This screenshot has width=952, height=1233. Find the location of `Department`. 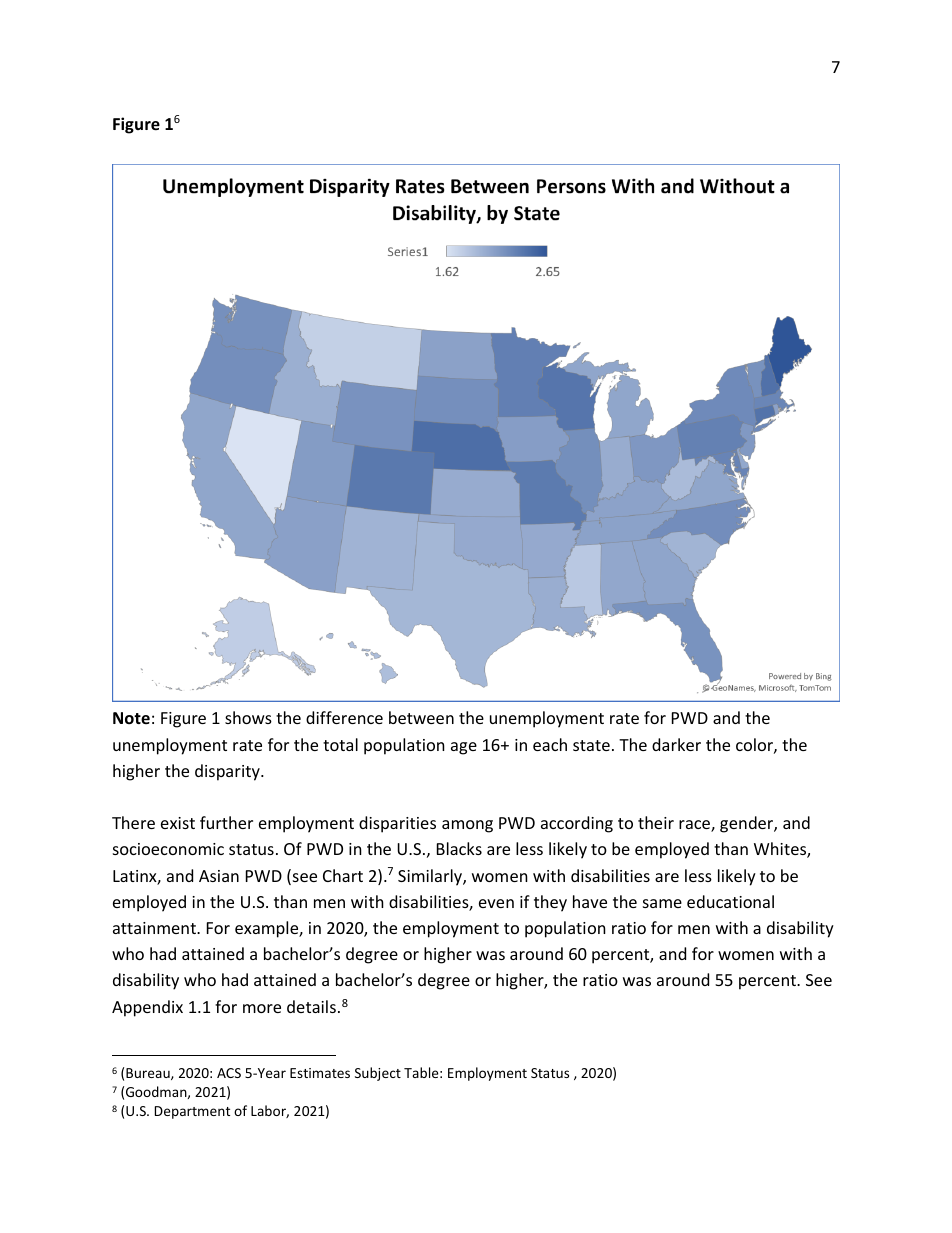

Department is located at coordinates (192, 1112).
